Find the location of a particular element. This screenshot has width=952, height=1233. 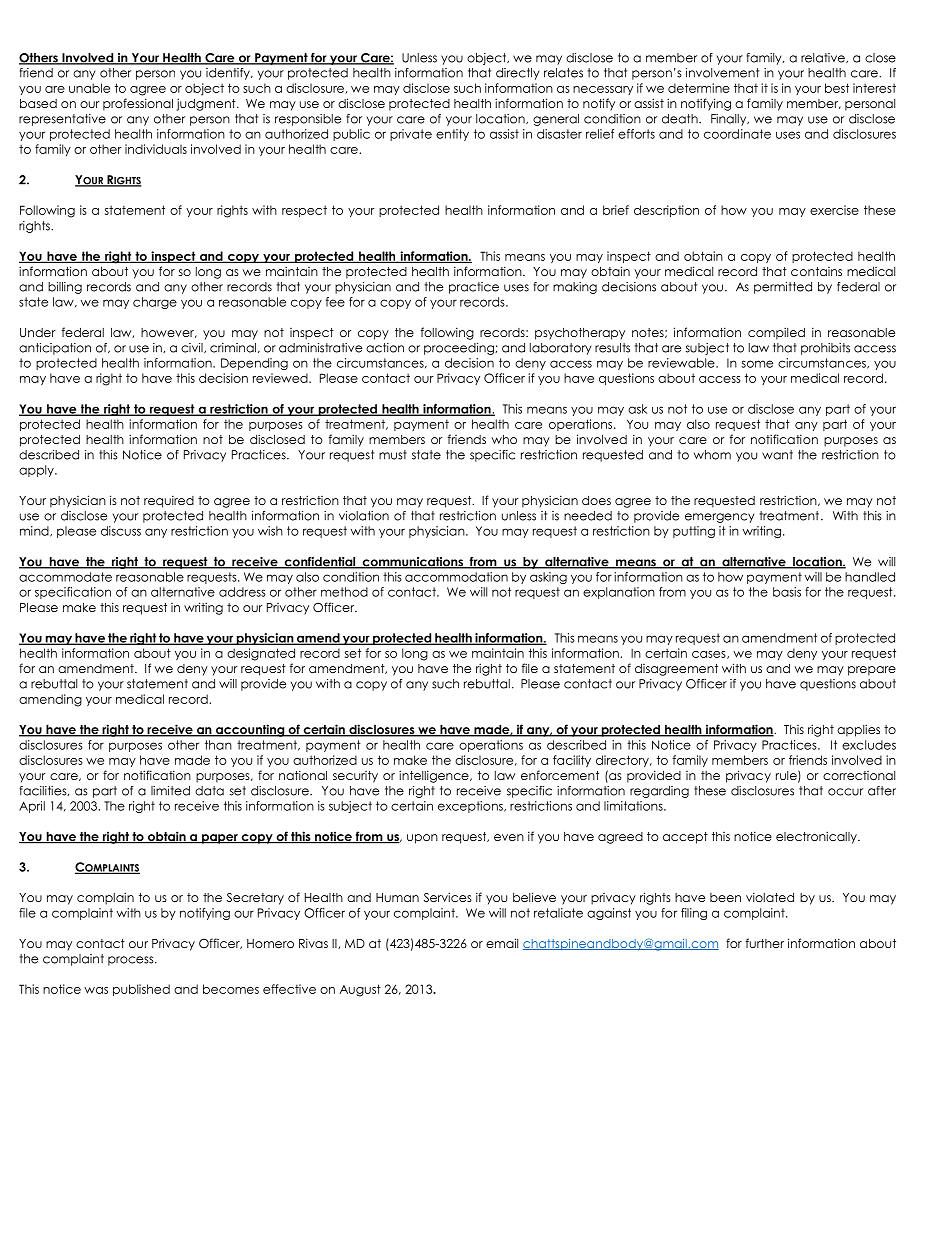

process is located at coordinates (132, 961).
